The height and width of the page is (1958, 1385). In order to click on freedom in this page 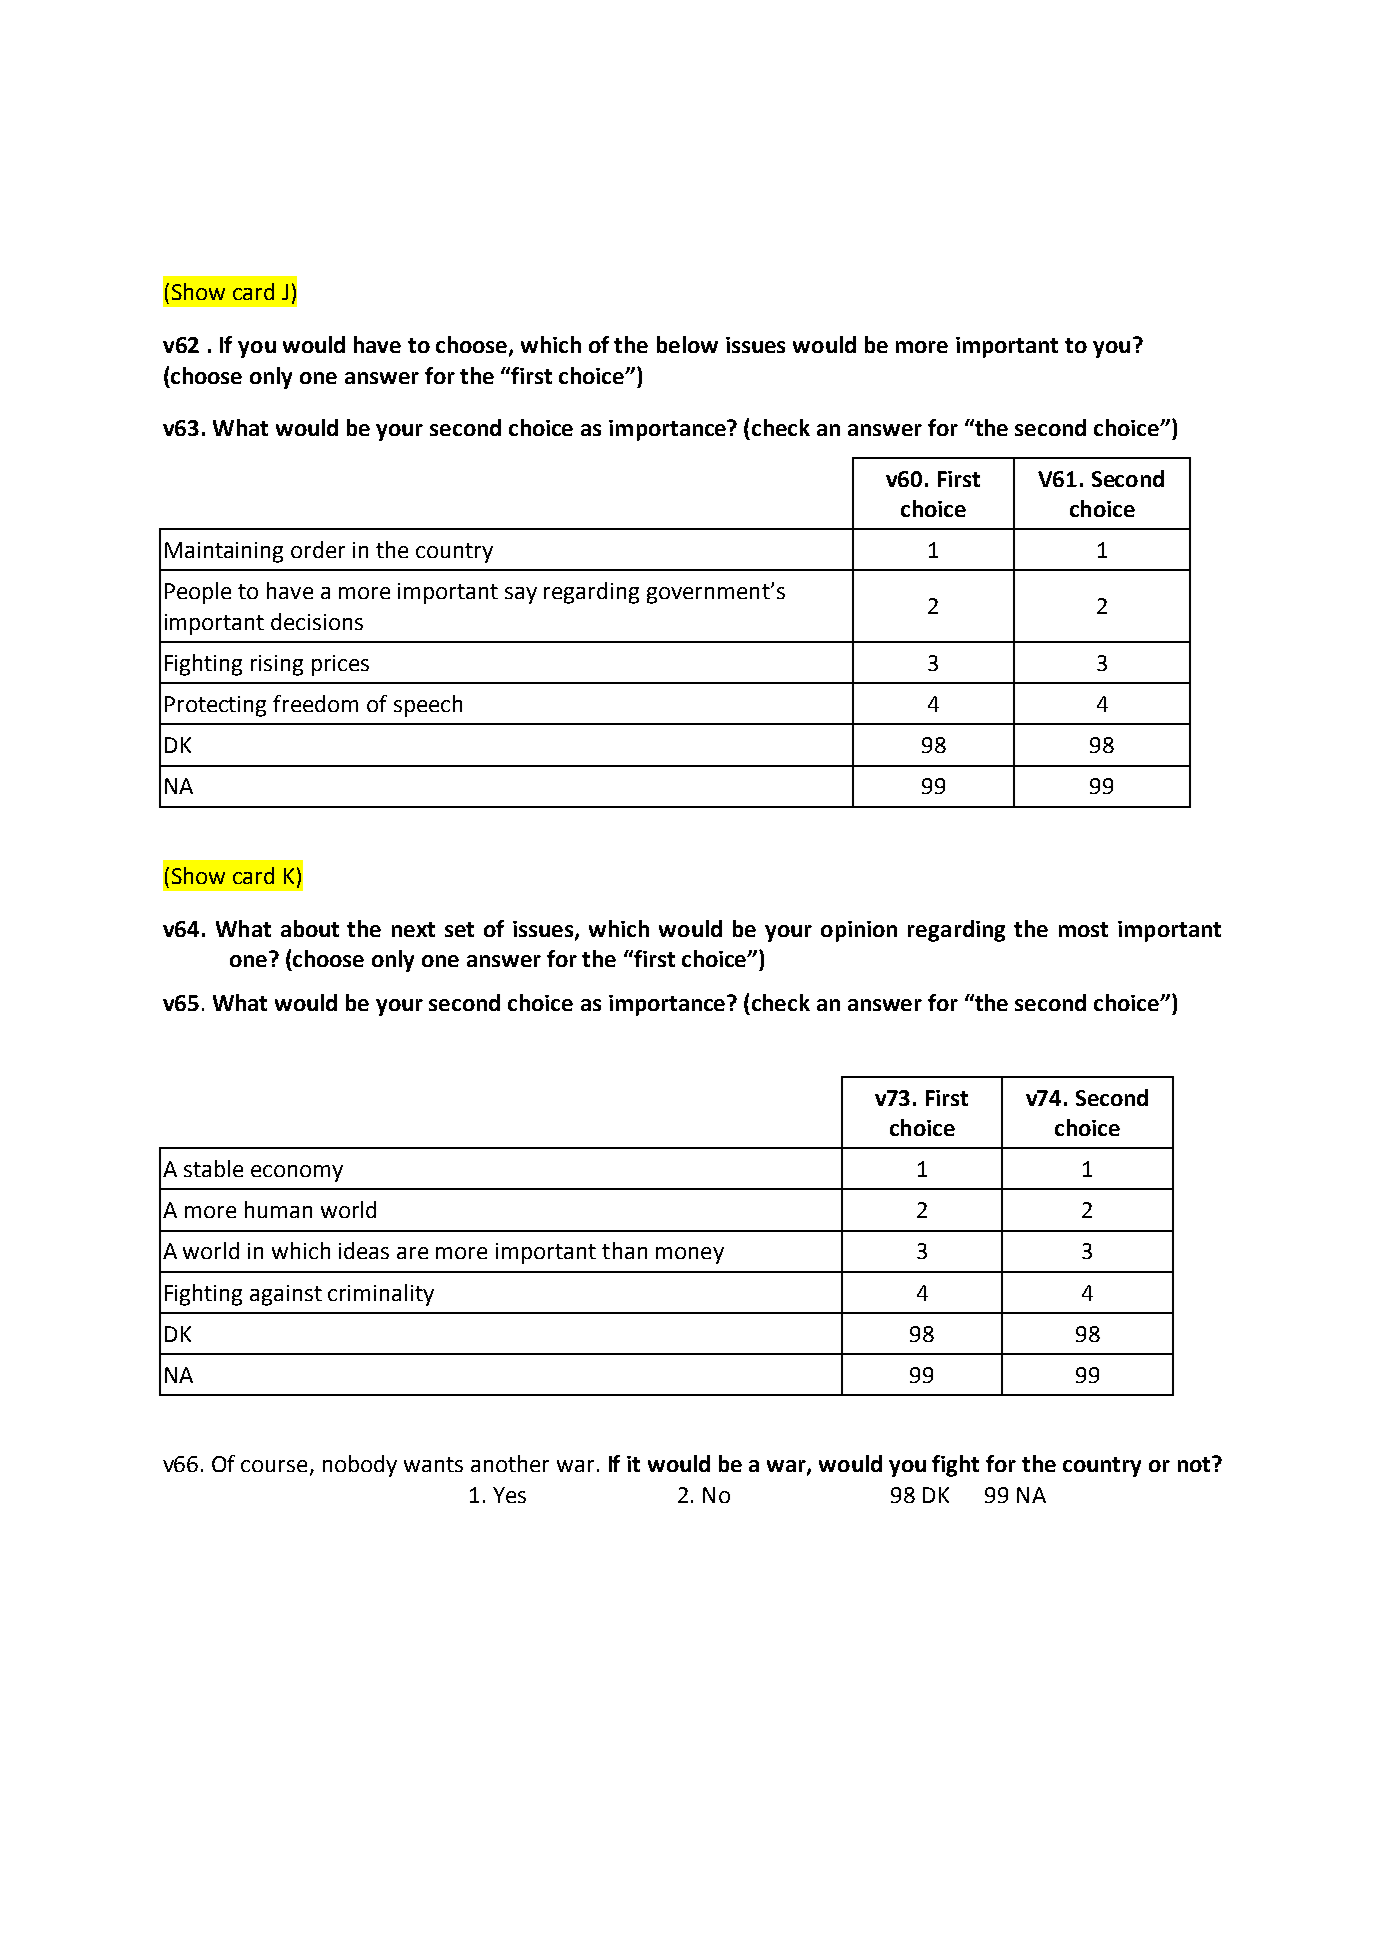, I will do `click(315, 703)`.
